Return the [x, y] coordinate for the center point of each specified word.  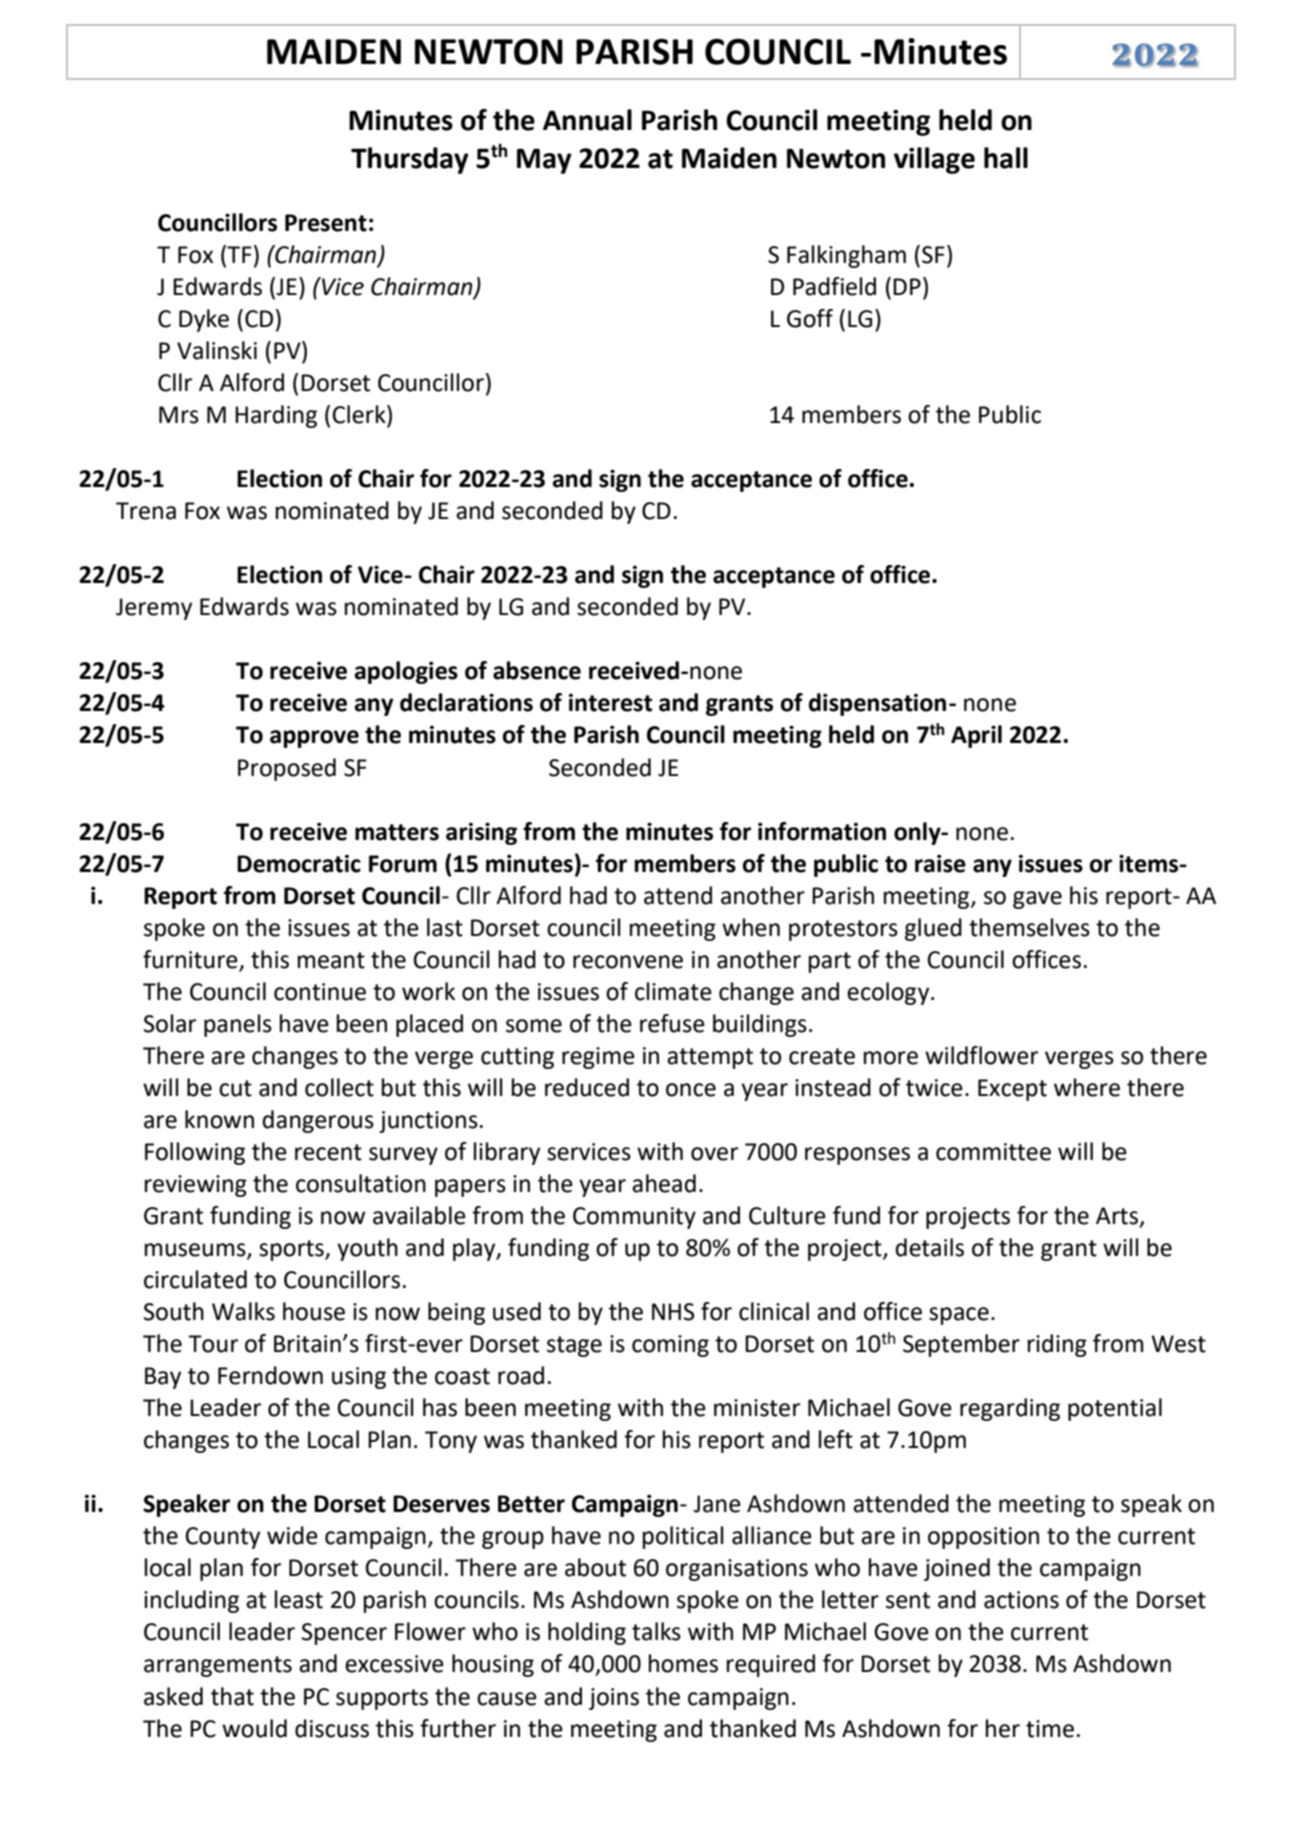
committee [993, 1152]
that [232, 1696]
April [976, 736]
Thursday [410, 160]
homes [683, 1663]
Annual [587, 120]
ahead [664, 1183]
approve [314, 739]
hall [1006, 158]
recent [328, 1152]
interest [610, 702]
